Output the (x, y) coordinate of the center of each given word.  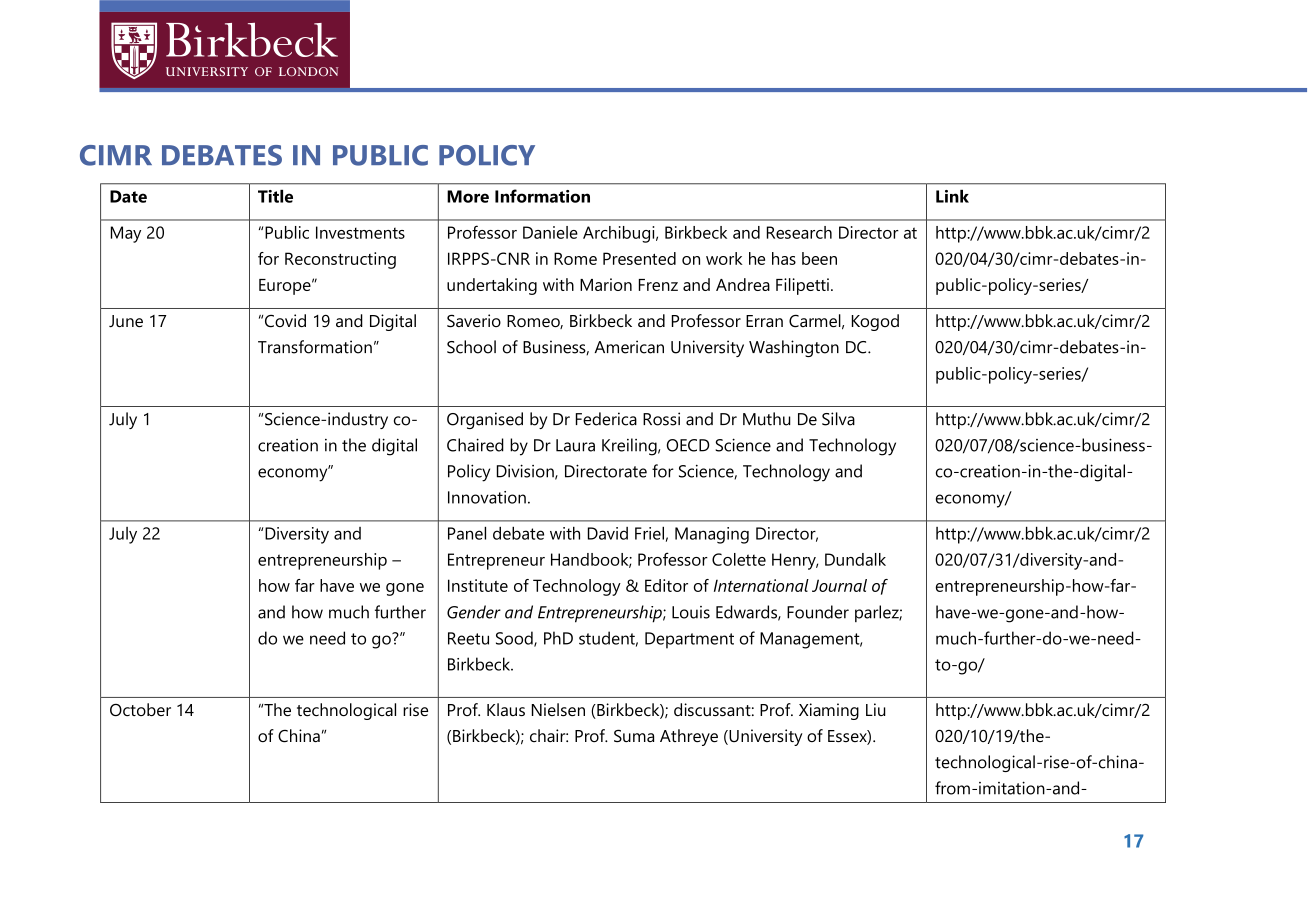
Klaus (506, 710)
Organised (485, 420)
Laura (575, 445)
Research (799, 232)
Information (542, 196)
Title (275, 196)
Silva (838, 419)
